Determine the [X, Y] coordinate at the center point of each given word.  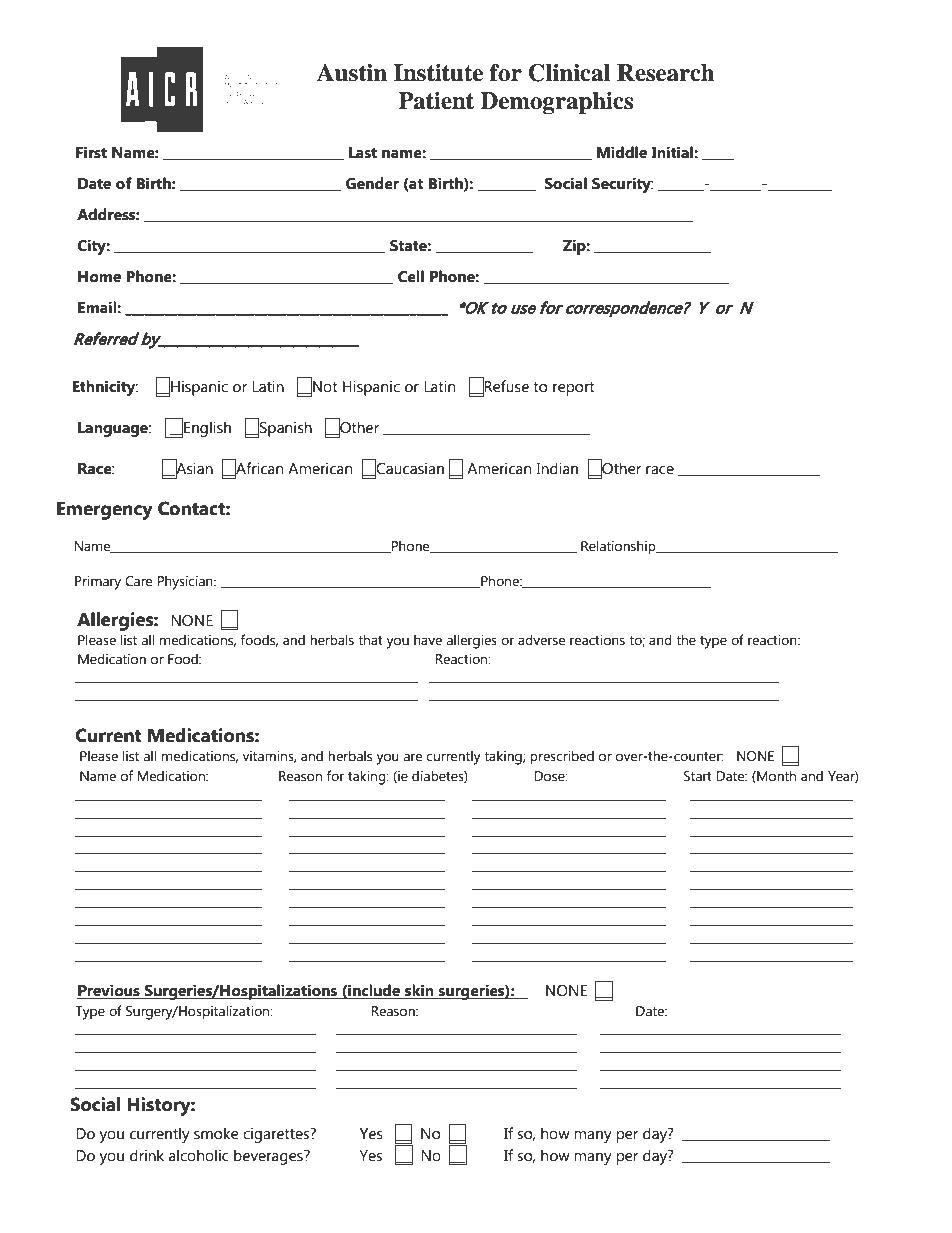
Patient [436, 101]
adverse [541, 640]
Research [666, 73]
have [428, 640]
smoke [216, 1133]
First [91, 152]
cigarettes [277, 1135]
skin [419, 991]
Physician [186, 582]
